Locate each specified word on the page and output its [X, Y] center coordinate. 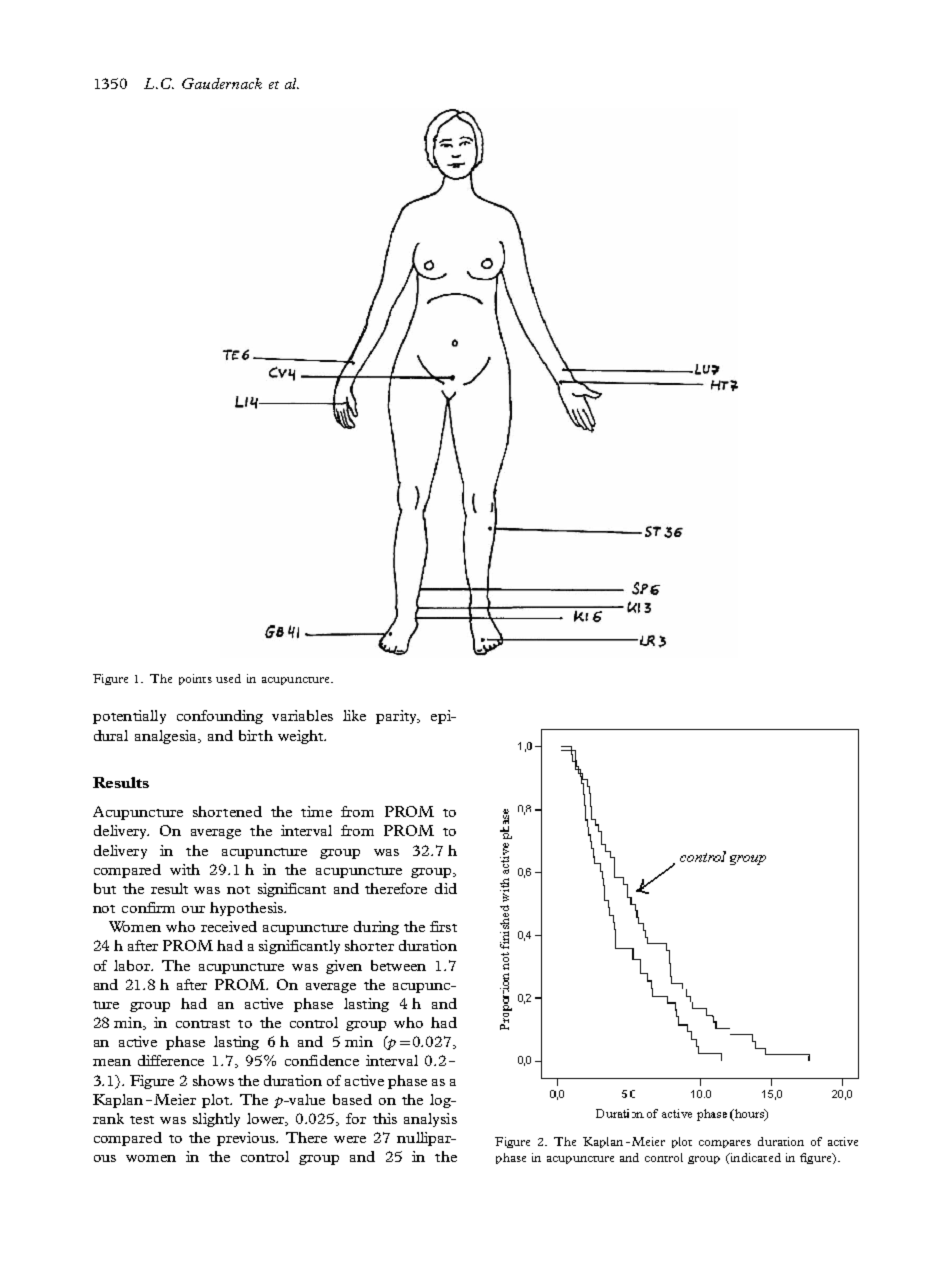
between [398, 965]
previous [247, 1139]
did [446, 888]
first [443, 926]
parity [397, 717]
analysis [430, 1120]
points [195, 679]
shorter [369, 945]
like [354, 715]
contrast [203, 1024]
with [185, 869]
